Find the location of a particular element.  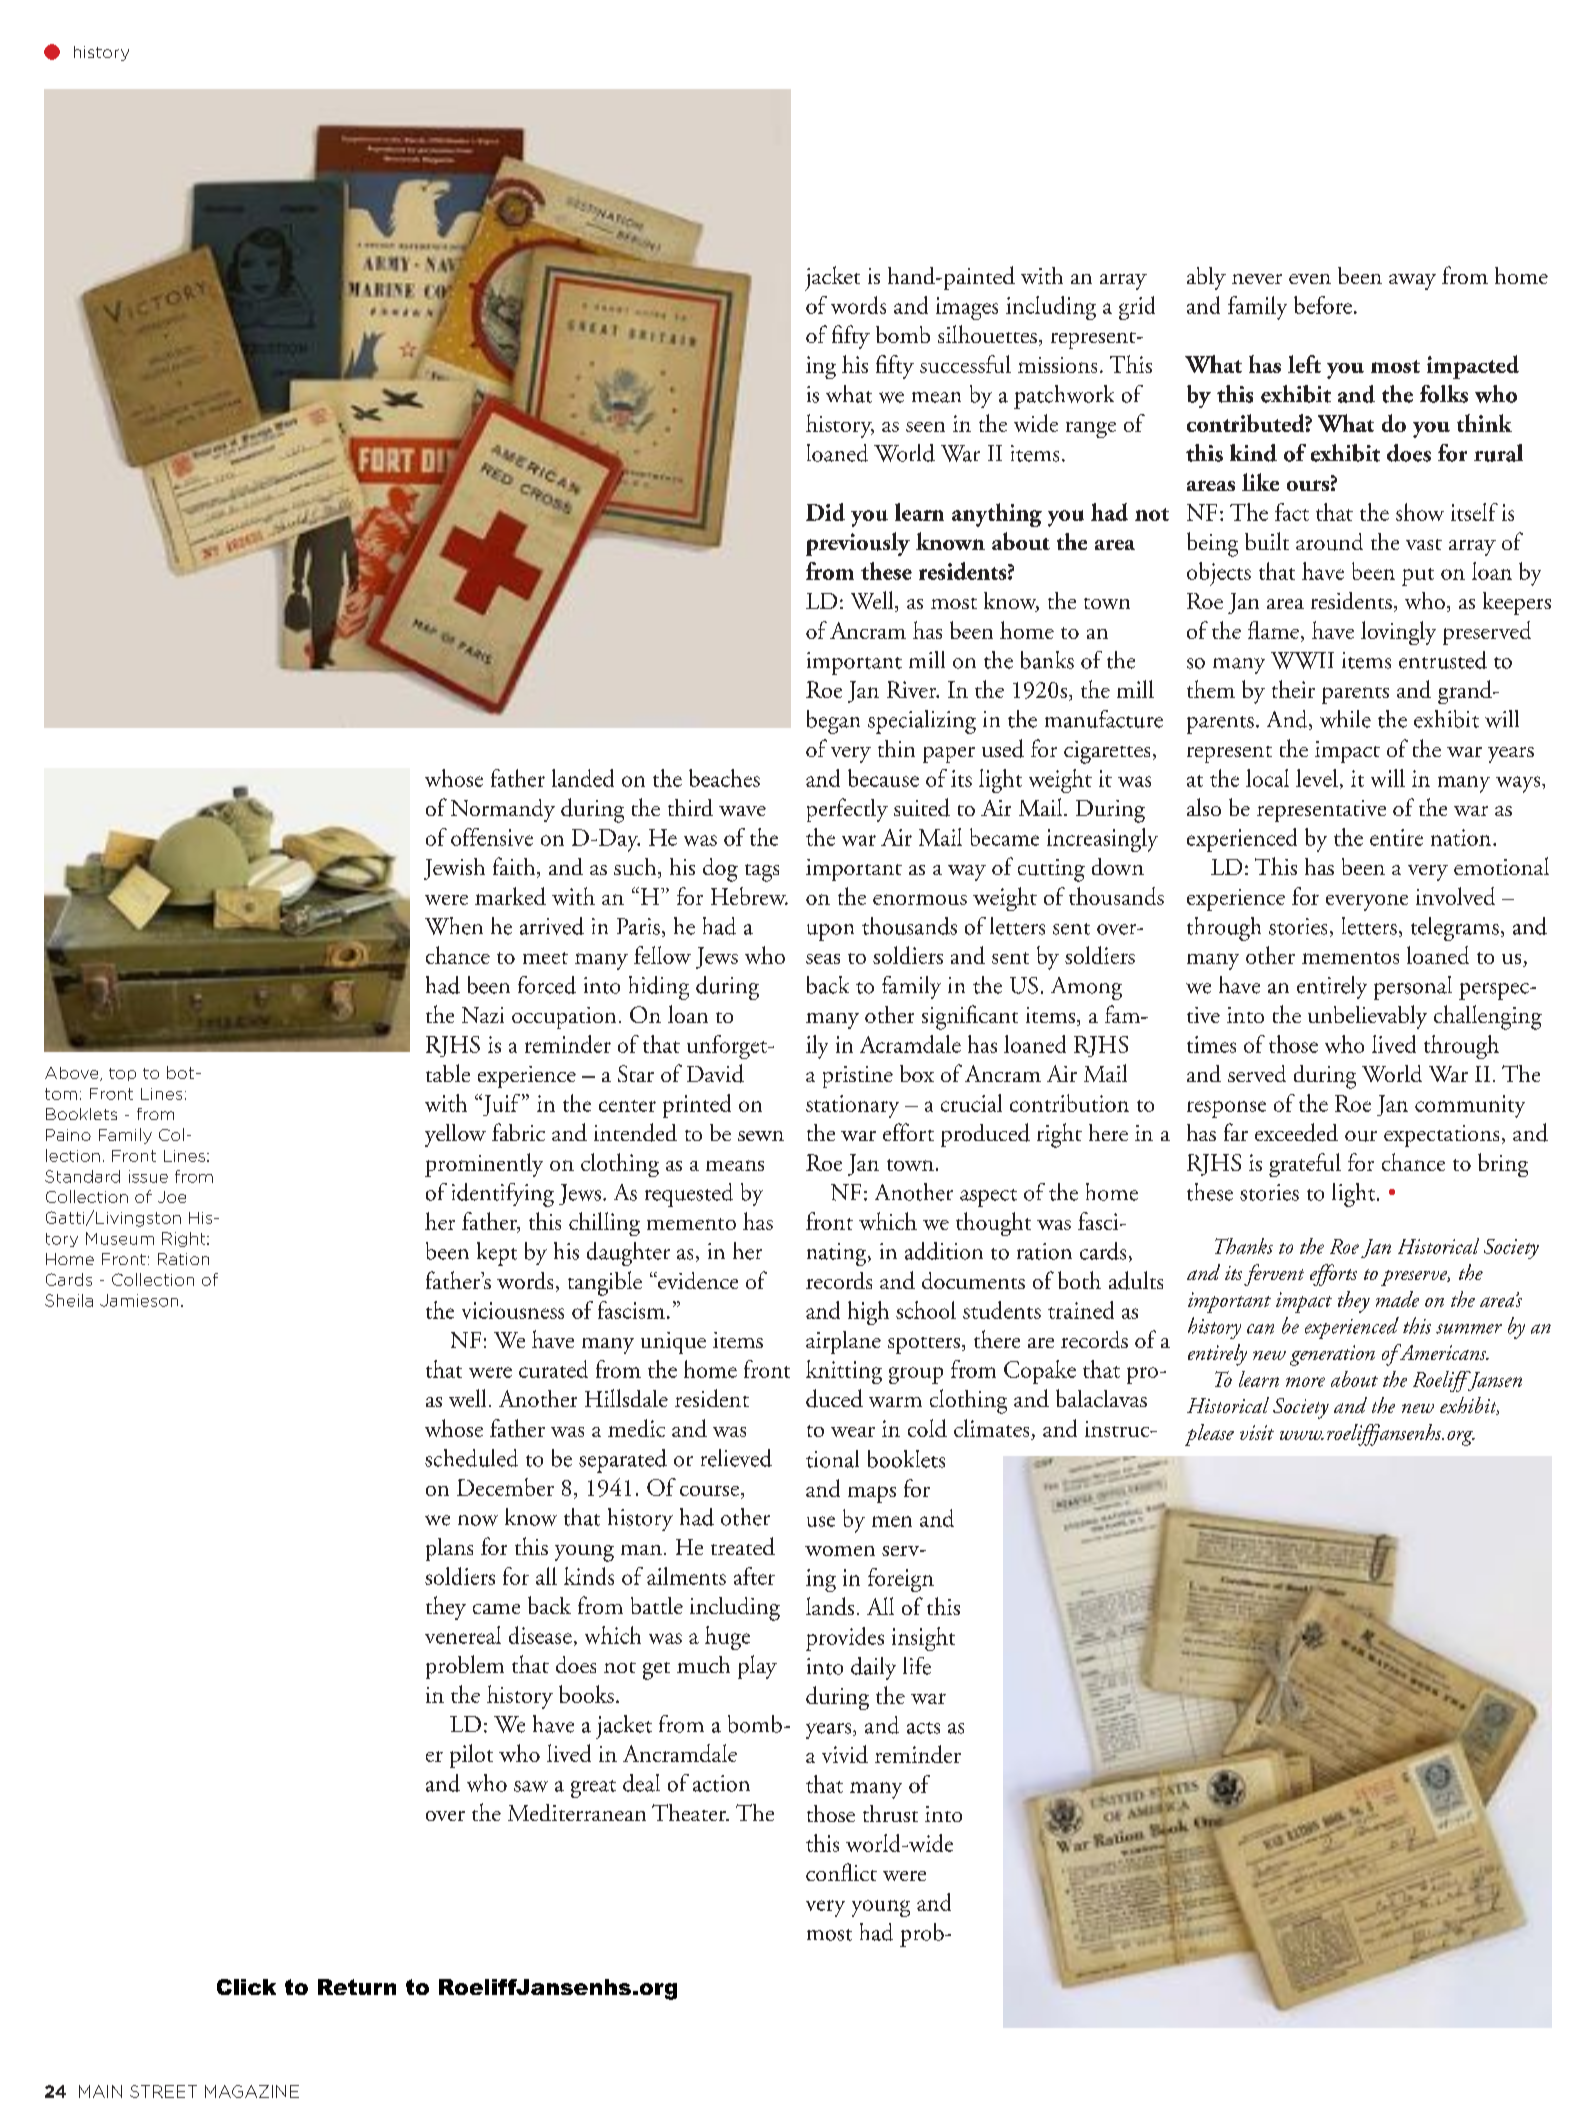

grateful is located at coordinates (1305, 1165).
